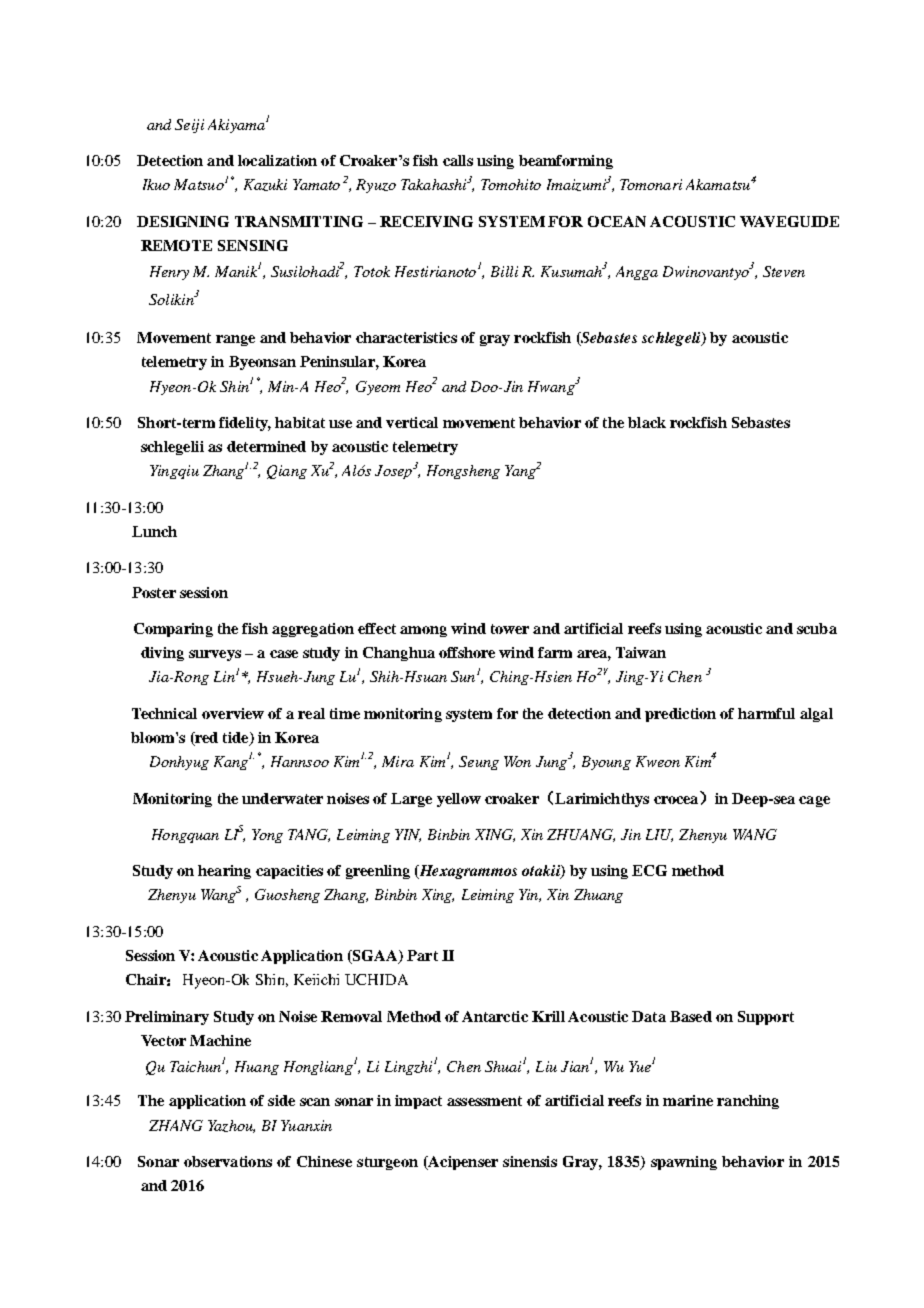 This screenshot has height=1308, width=924. Describe the element at coordinates (484, 1101) in the screenshot. I see `assessment` at that location.
